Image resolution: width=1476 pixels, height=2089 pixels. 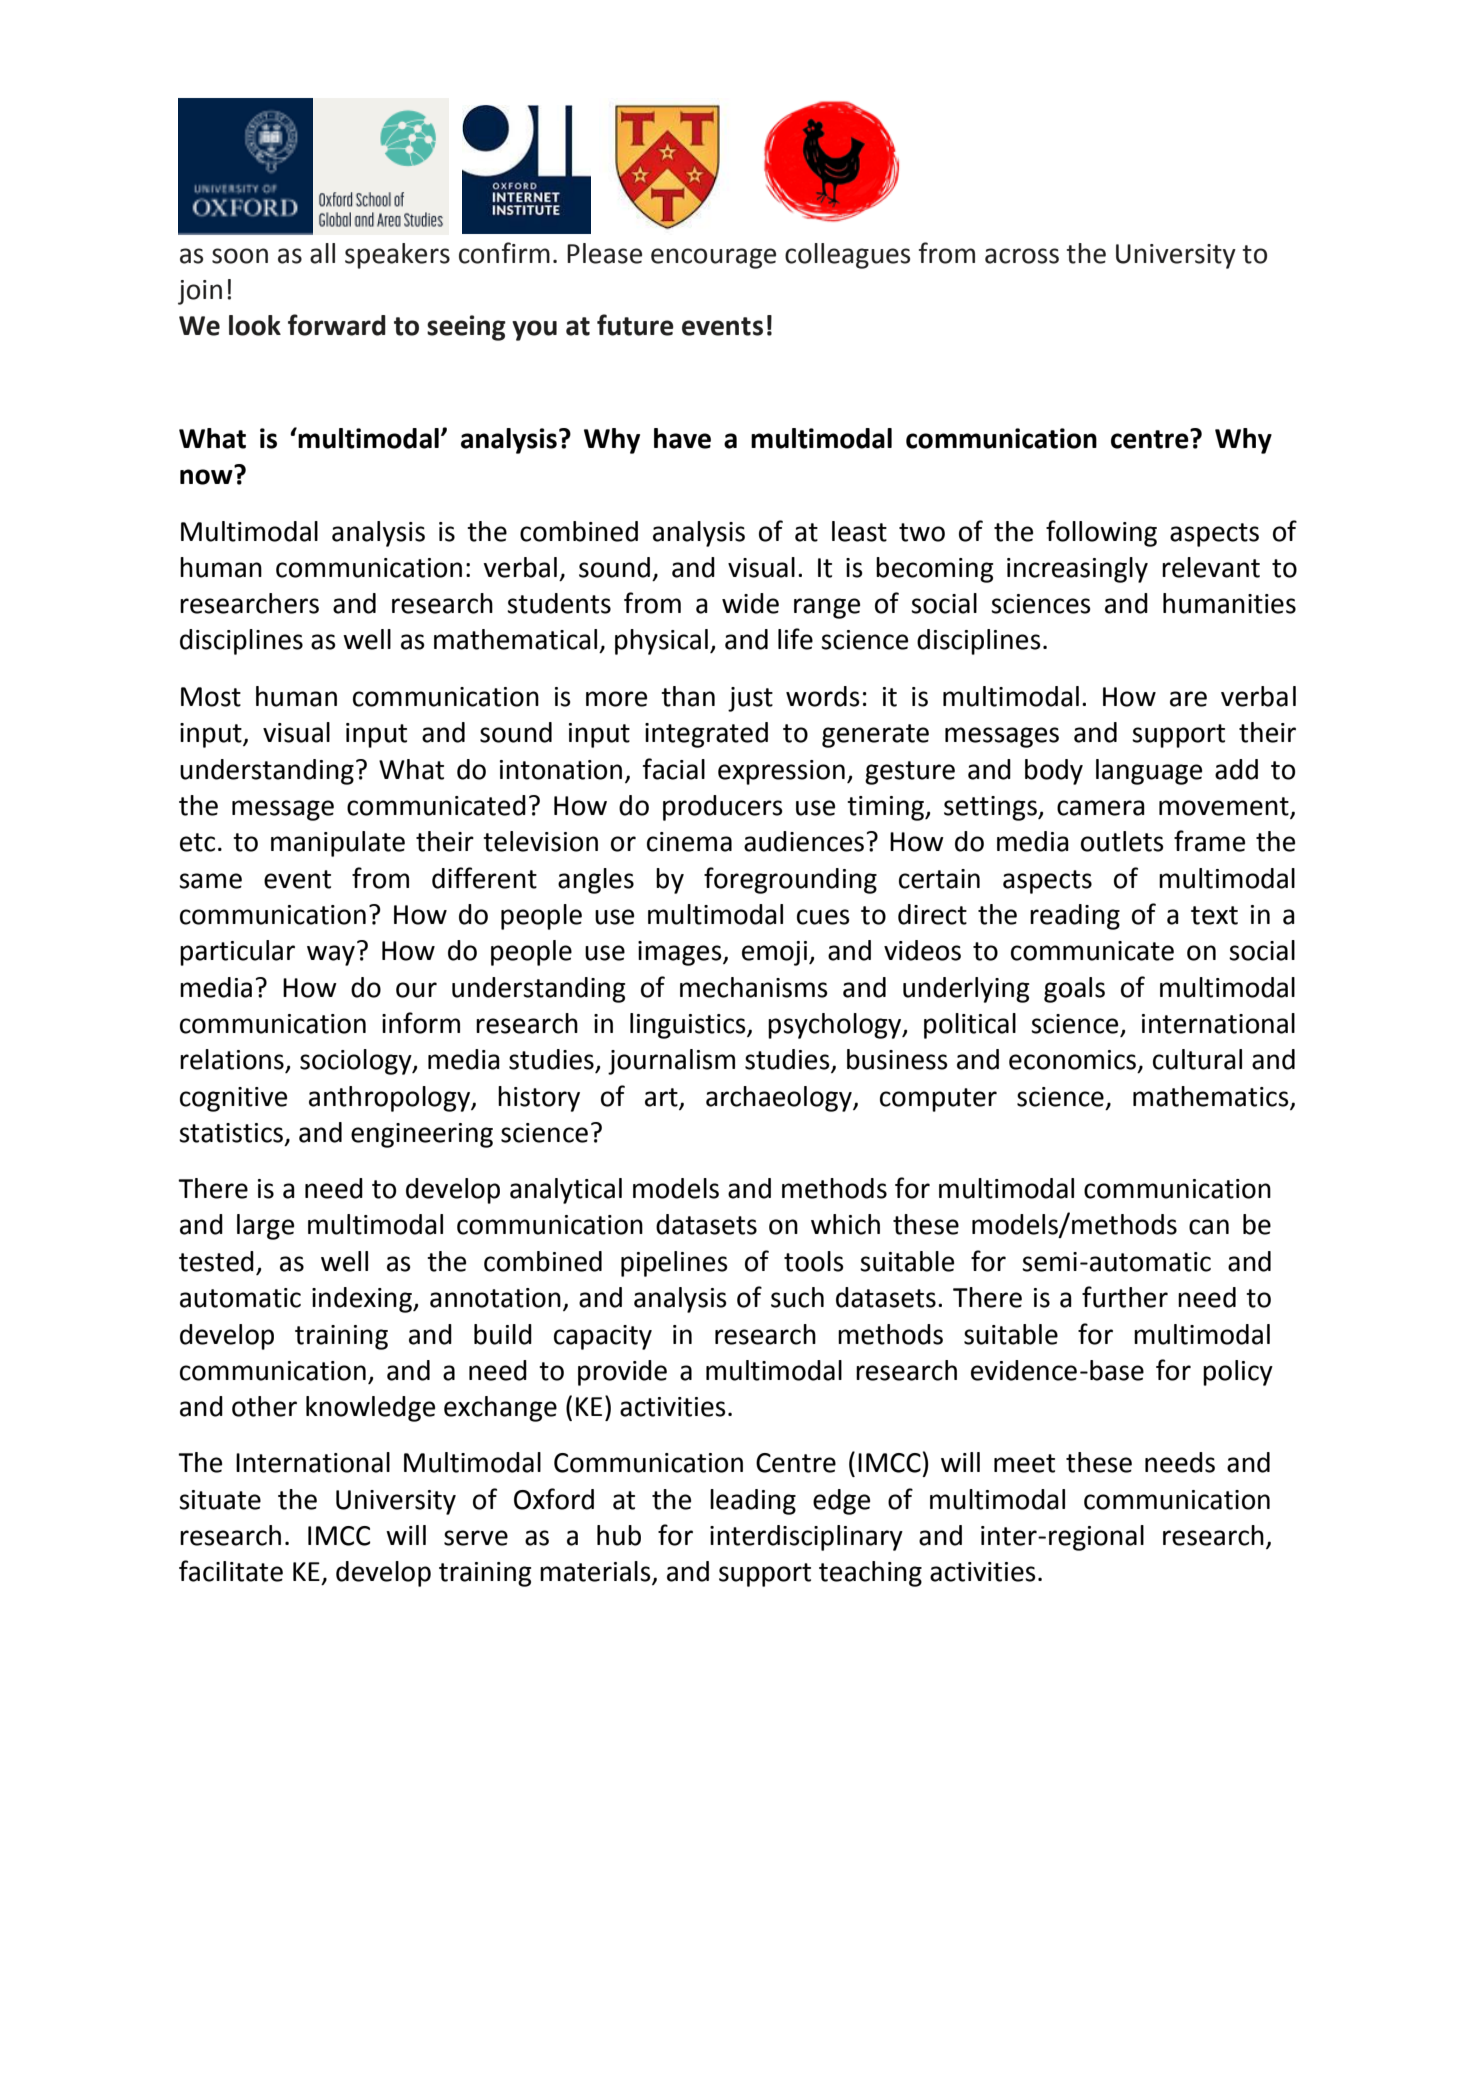 I want to click on across, so click(x=1022, y=256).
